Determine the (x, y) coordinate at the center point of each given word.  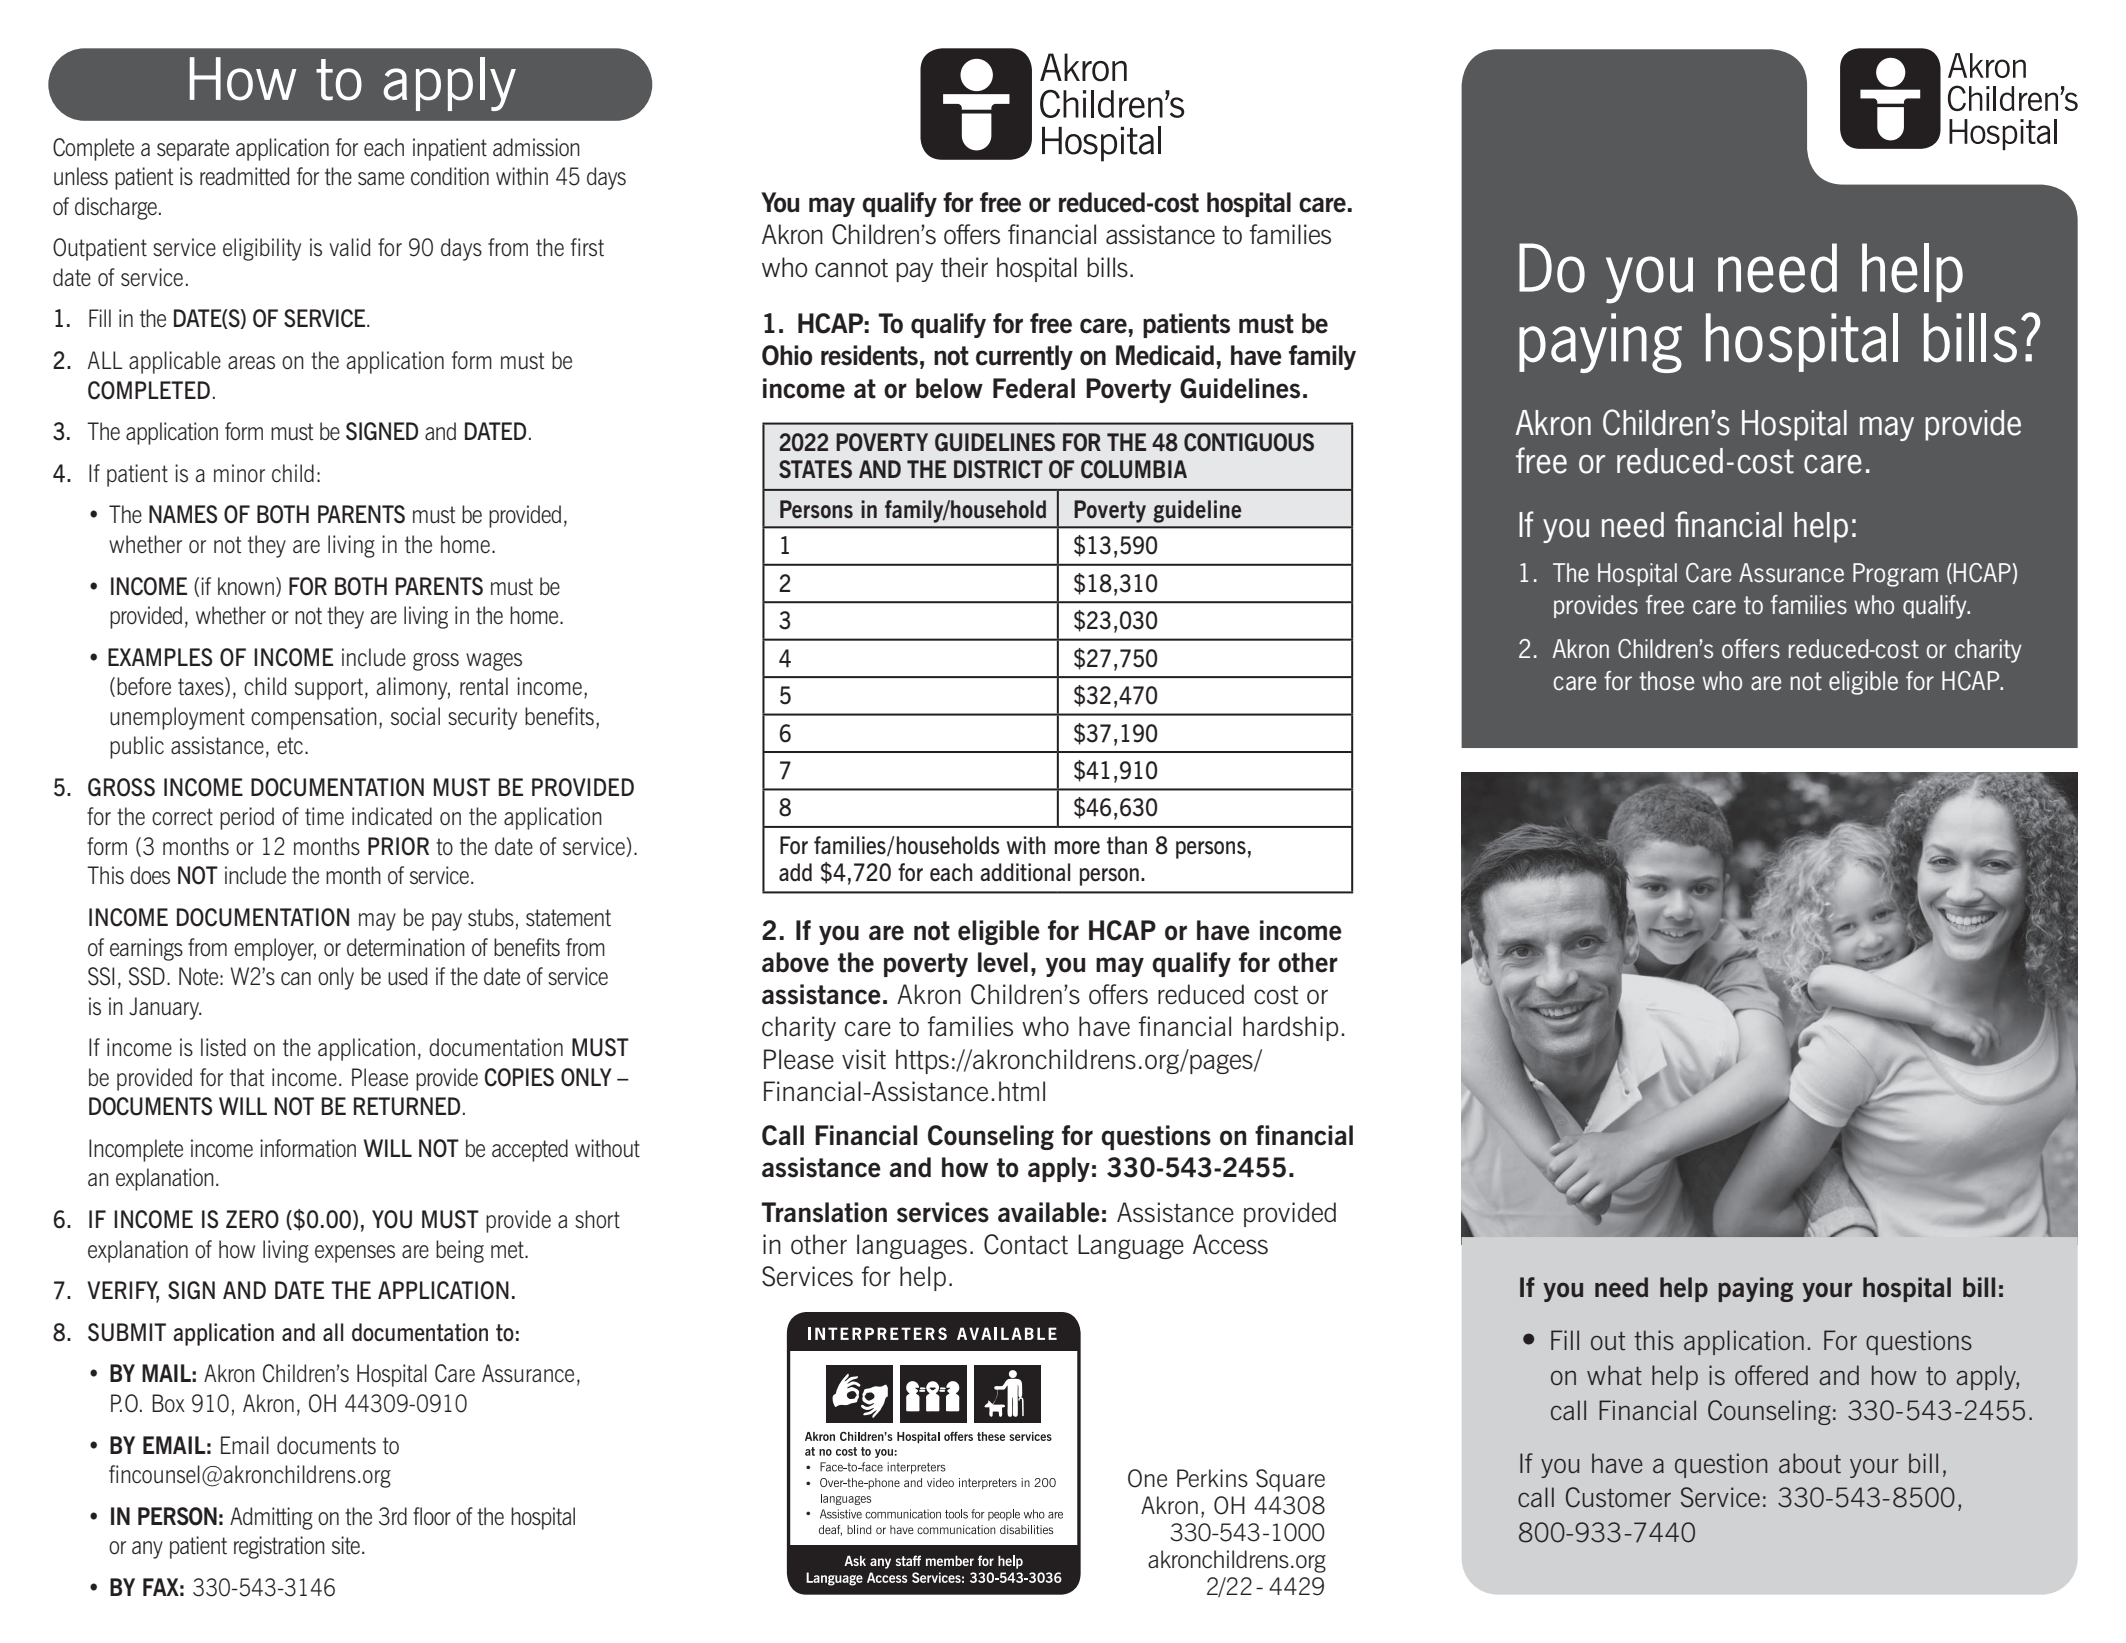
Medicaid (1165, 355)
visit (864, 1059)
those (1666, 681)
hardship (1290, 1028)
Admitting (271, 1518)
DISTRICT (998, 469)
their (964, 267)
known (246, 586)
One (1147, 1478)
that (247, 1077)
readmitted (244, 176)
